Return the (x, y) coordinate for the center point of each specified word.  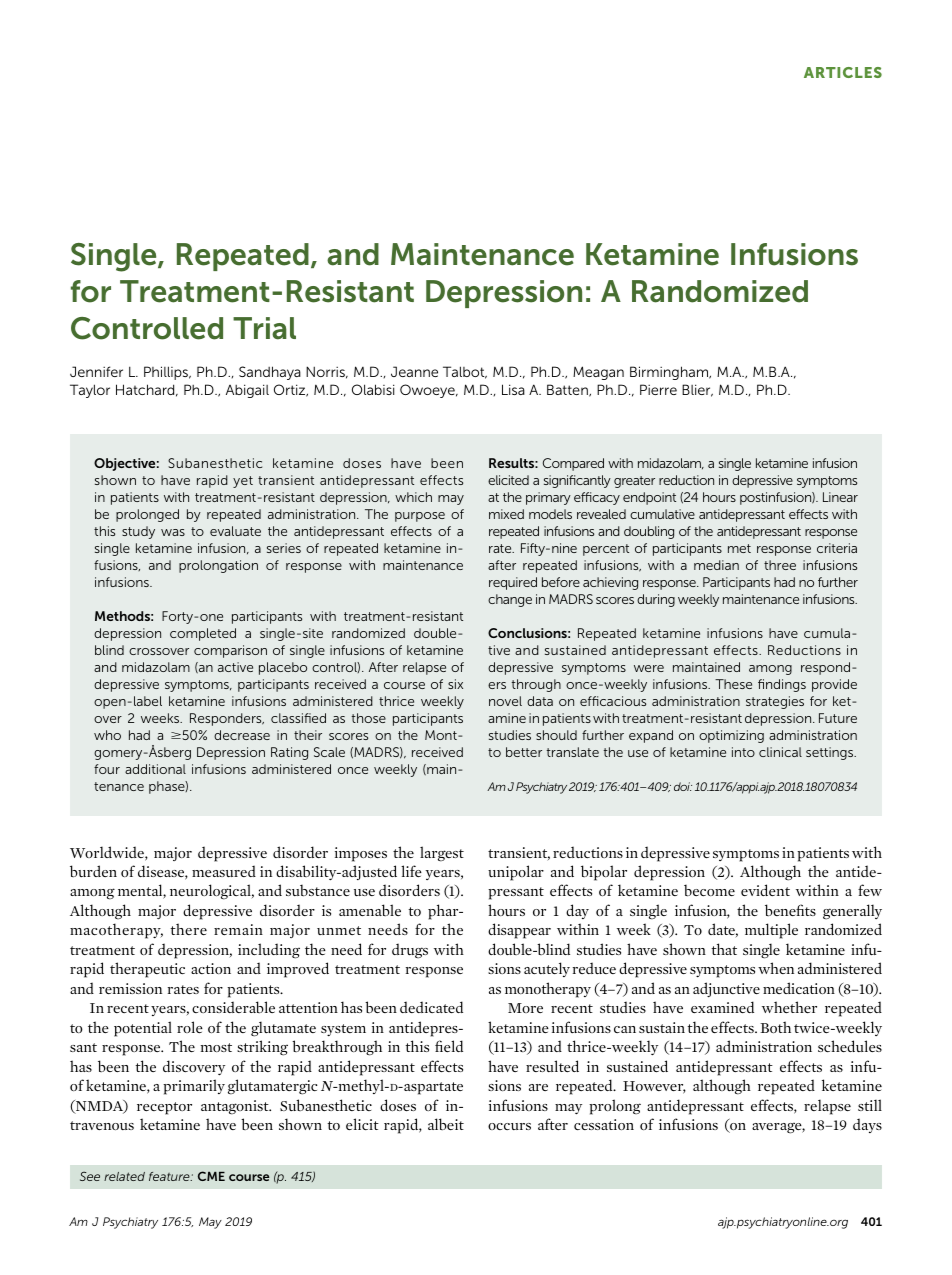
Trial (264, 328)
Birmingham (670, 373)
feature (170, 1176)
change (510, 600)
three (780, 565)
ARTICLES (843, 72)
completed (203, 634)
